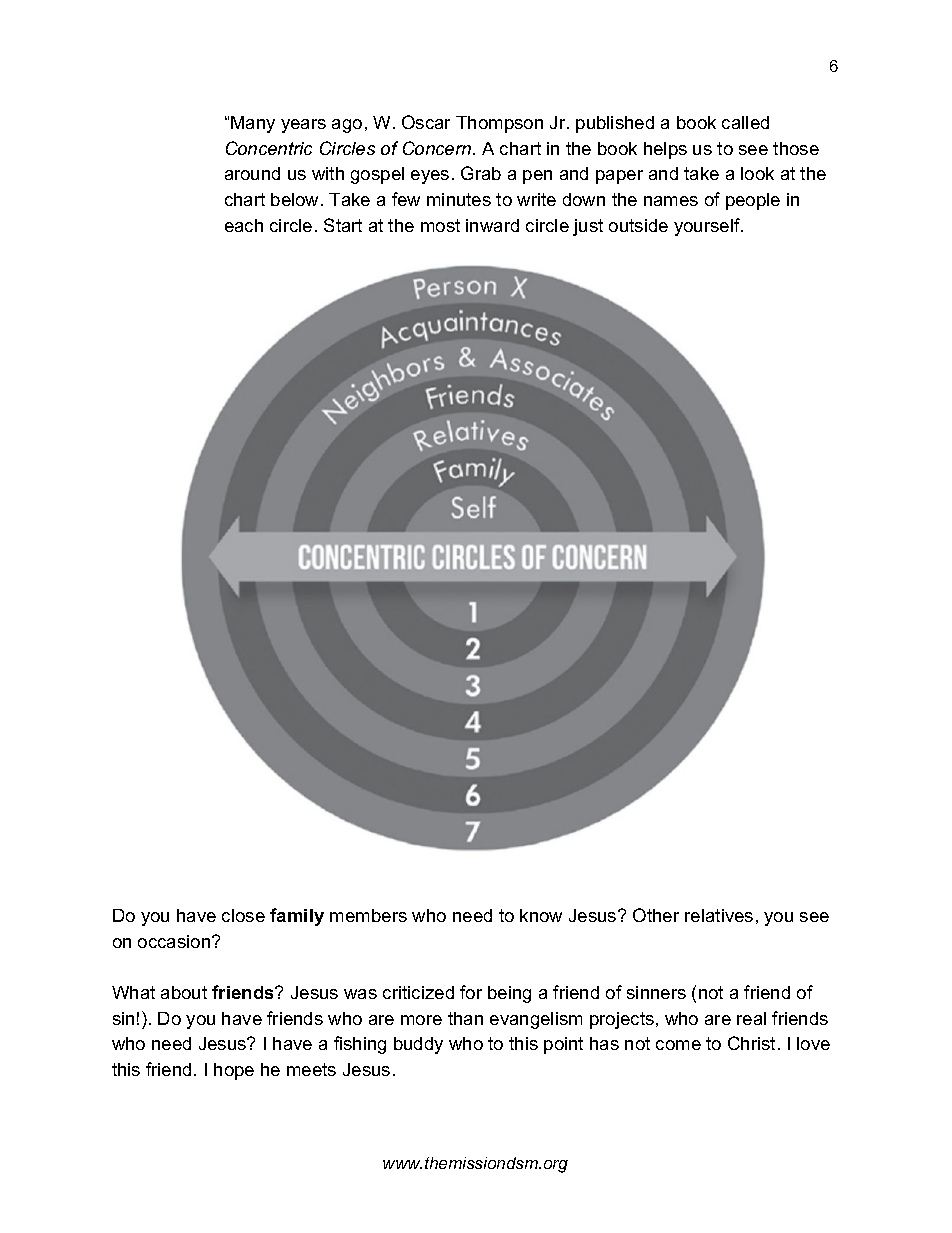  What do you see at coordinates (252, 173) in the page?
I see `around` at bounding box center [252, 173].
